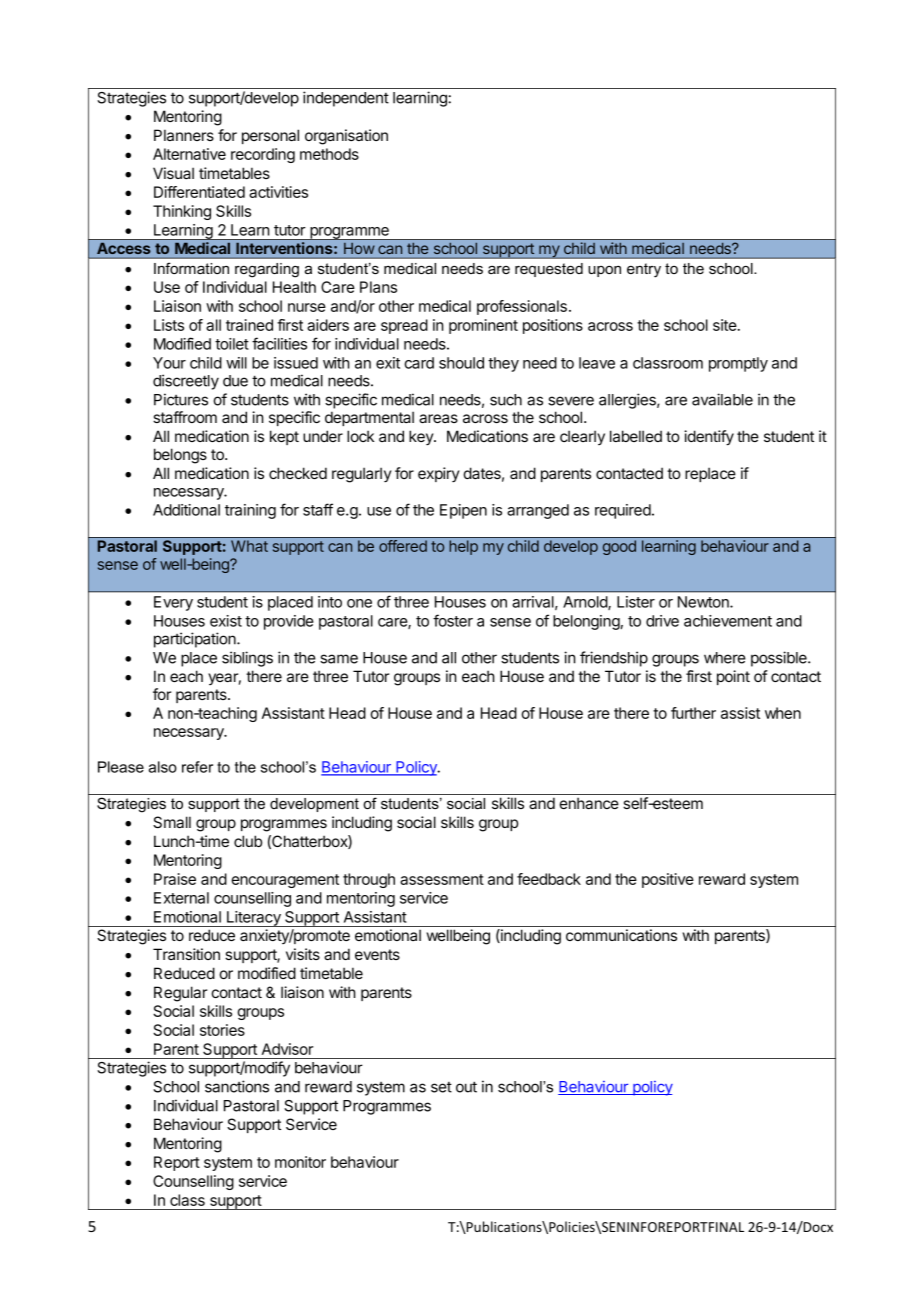 This screenshot has height=1308, width=924. Describe the element at coordinates (237, 1086) in the screenshot. I see `sanctions` at that location.
